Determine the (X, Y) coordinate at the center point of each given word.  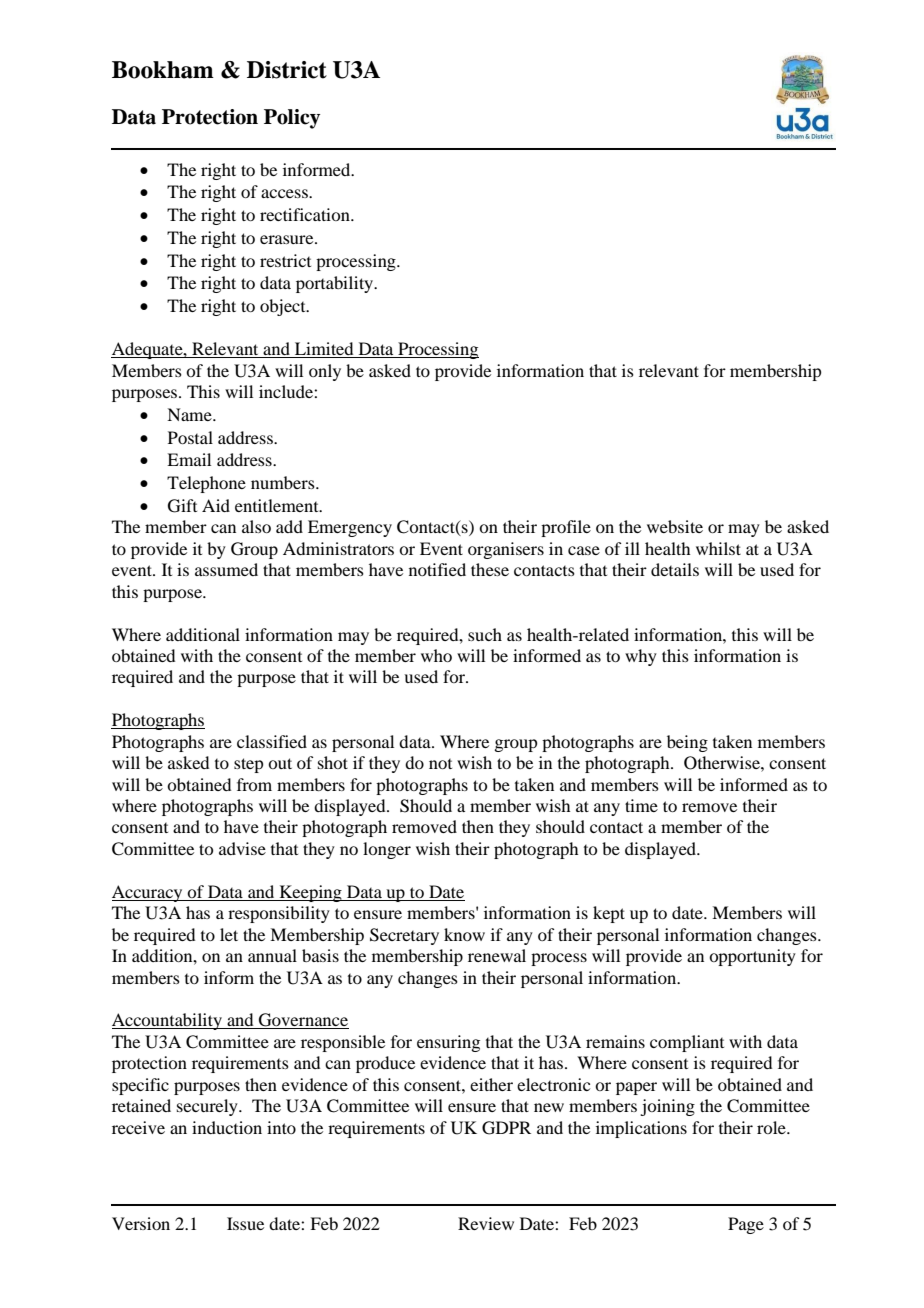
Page (746, 1225)
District (287, 70)
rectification (306, 214)
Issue (245, 1223)
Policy (292, 119)
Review (486, 1223)
